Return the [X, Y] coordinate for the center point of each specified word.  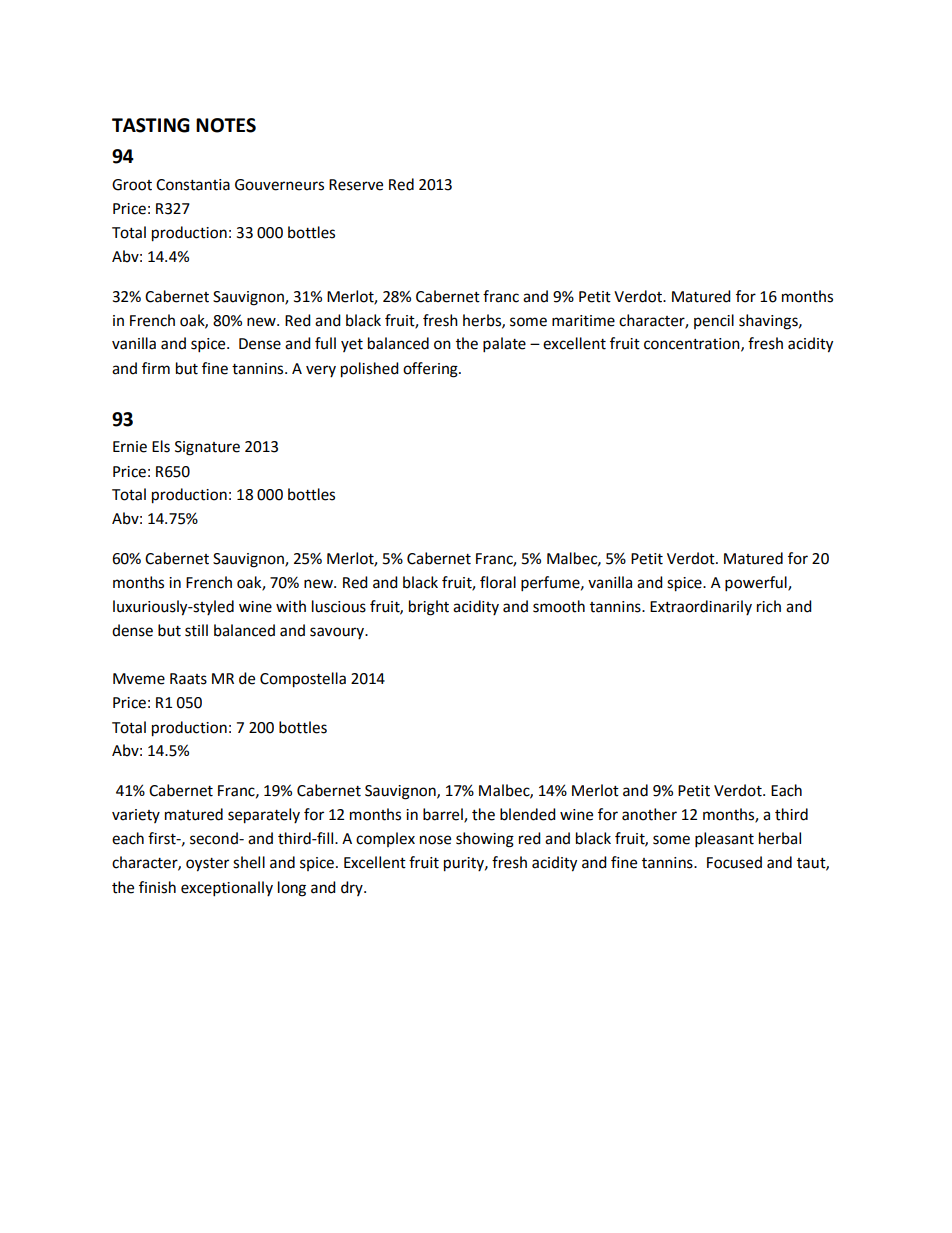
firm [156, 368]
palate [504, 345]
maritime [583, 321]
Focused [734, 862]
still [196, 630]
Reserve [356, 185]
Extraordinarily [701, 607]
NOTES [226, 125]
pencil [714, 321]
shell [249, 862]
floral [498, 582]
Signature [207, 448]
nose [435, 840]
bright [429, 608]
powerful [757, 584]
